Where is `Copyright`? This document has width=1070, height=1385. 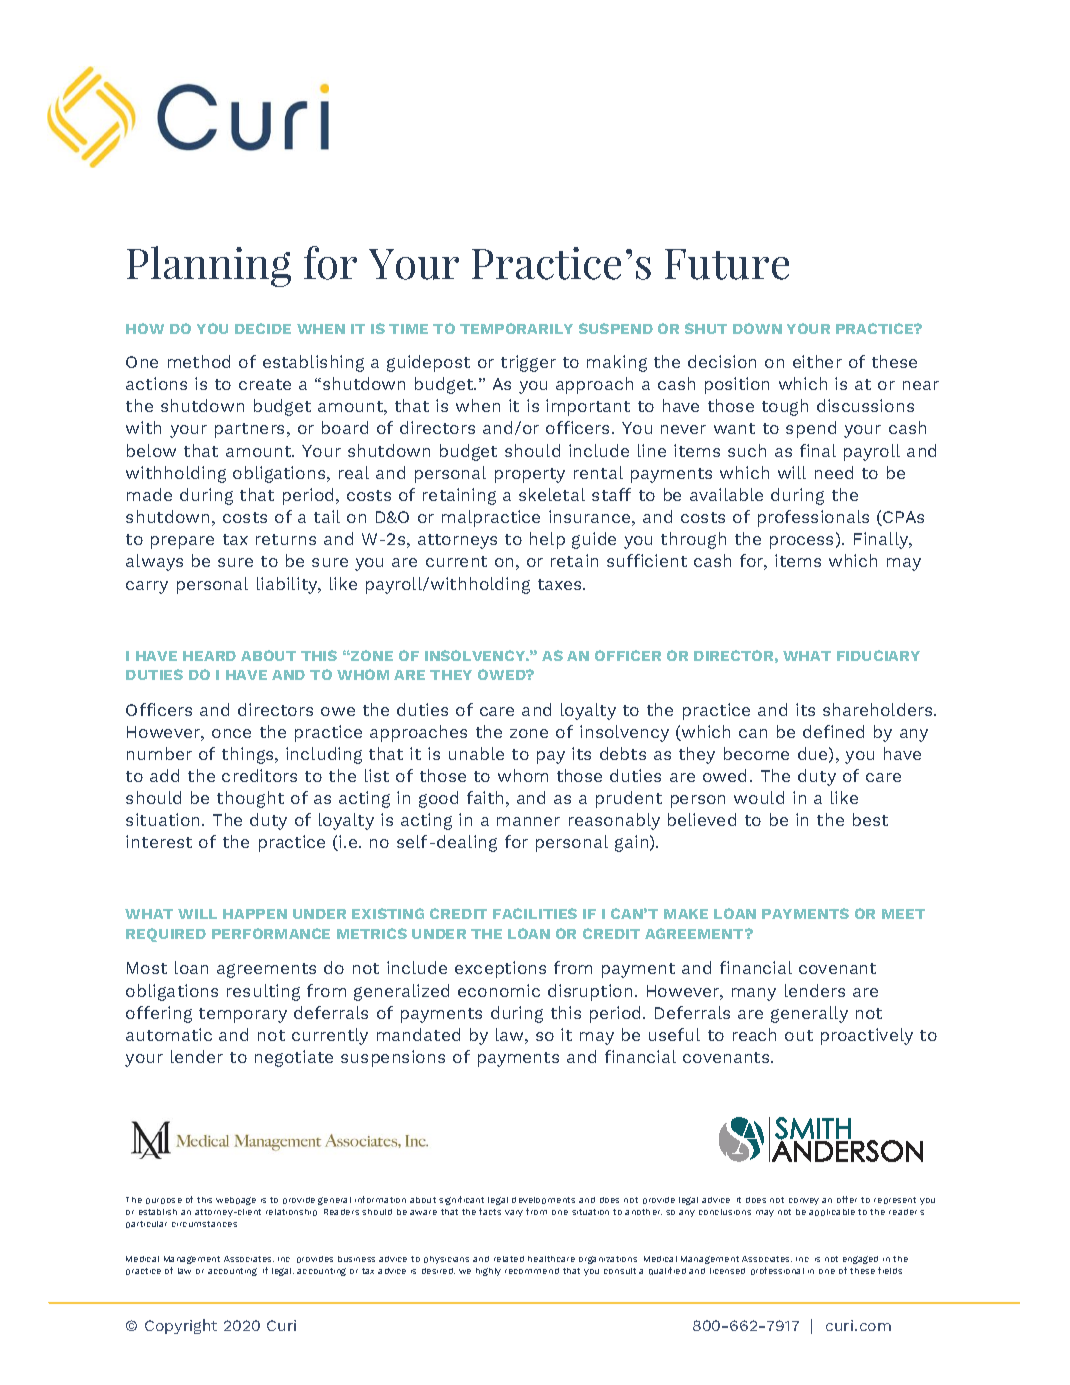 Copyright is located at coordinates (181, 1326).
